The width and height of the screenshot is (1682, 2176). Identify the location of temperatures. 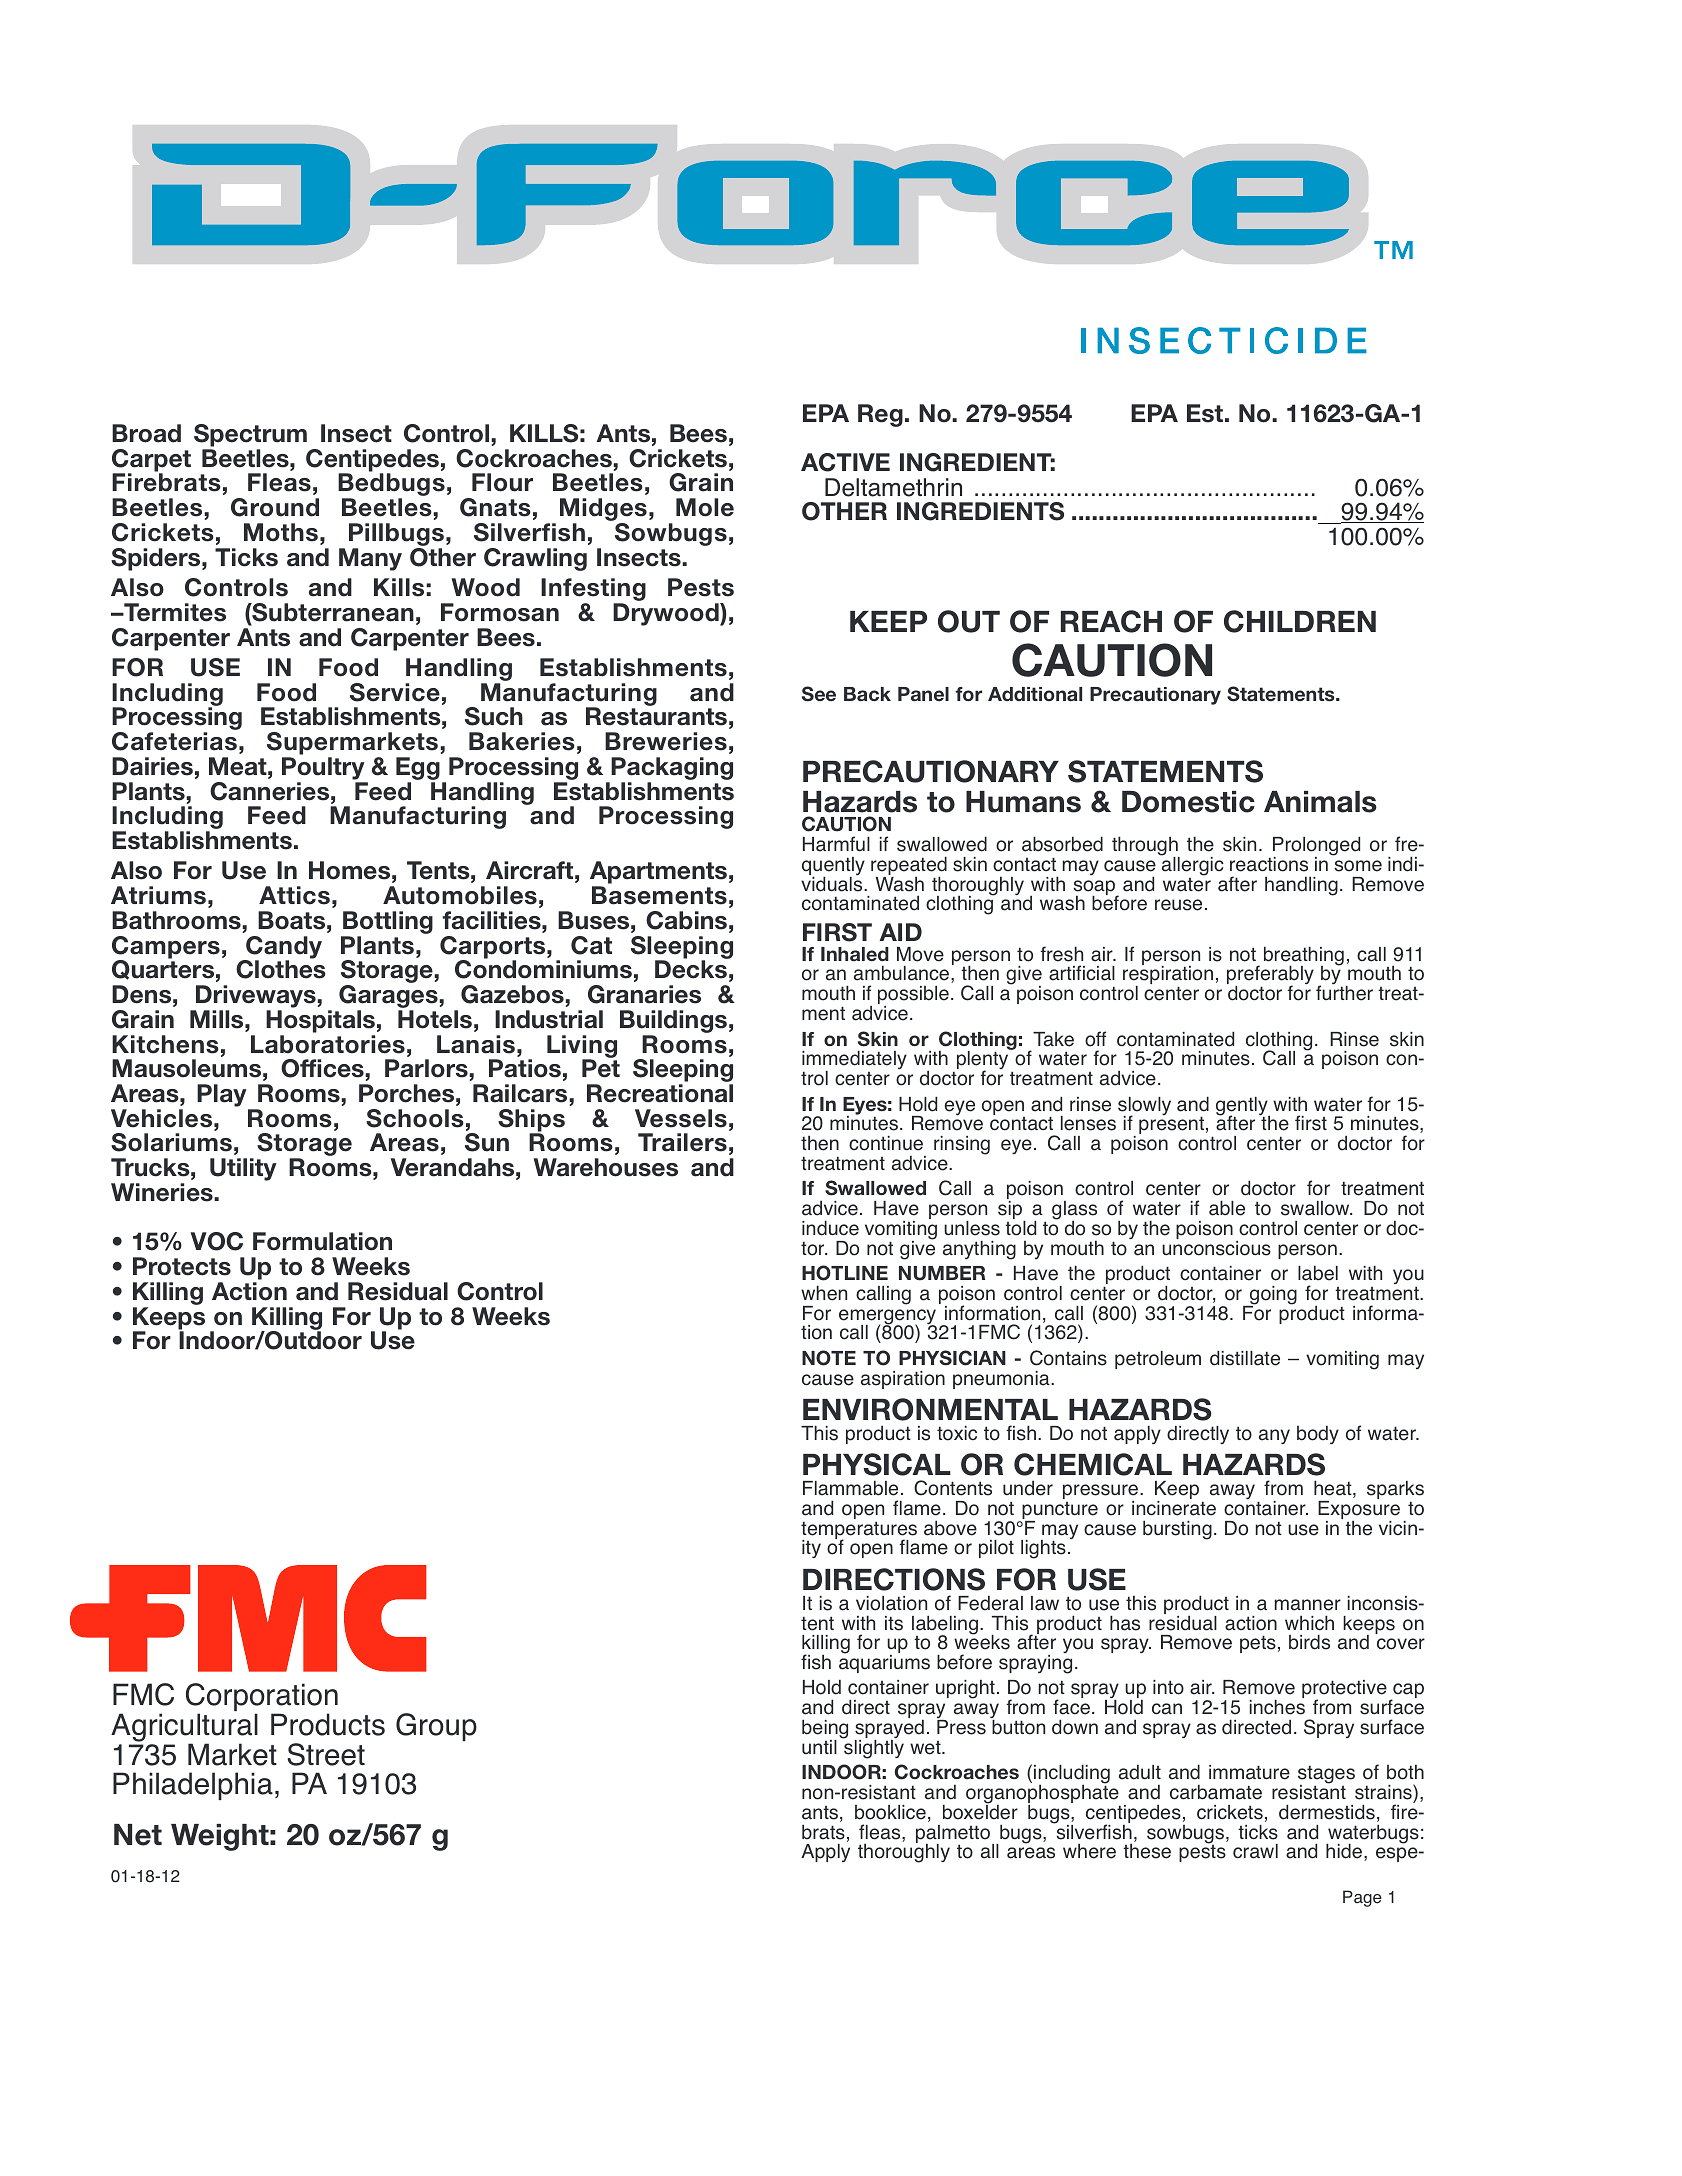
(859, 1531).
